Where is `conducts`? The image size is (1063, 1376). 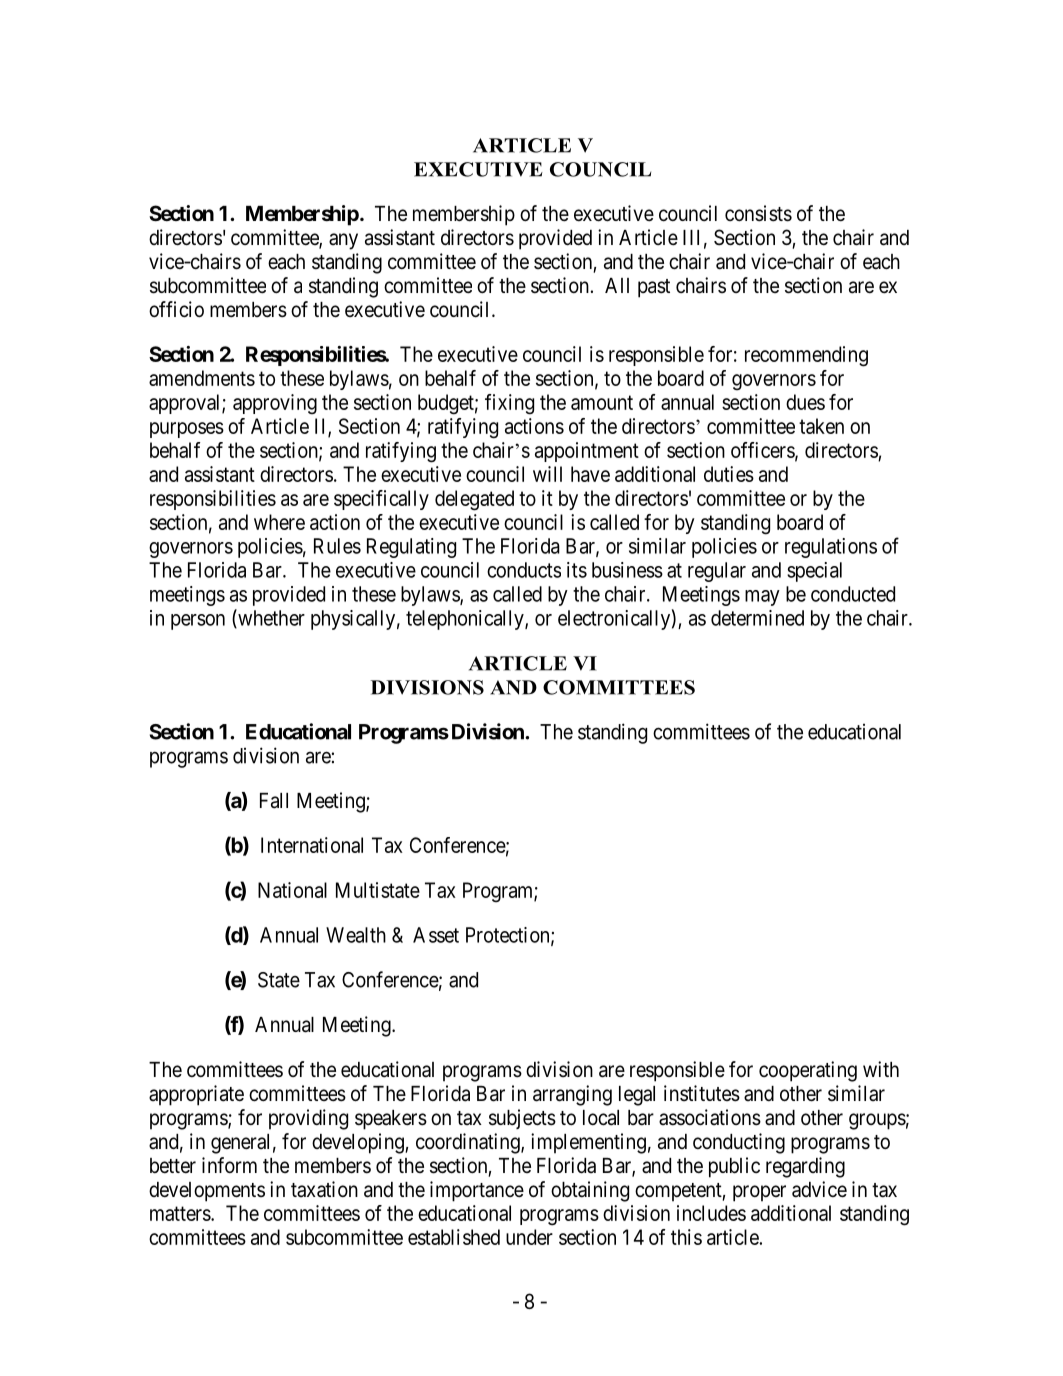 conducts is located at coordinates (524, 570).
